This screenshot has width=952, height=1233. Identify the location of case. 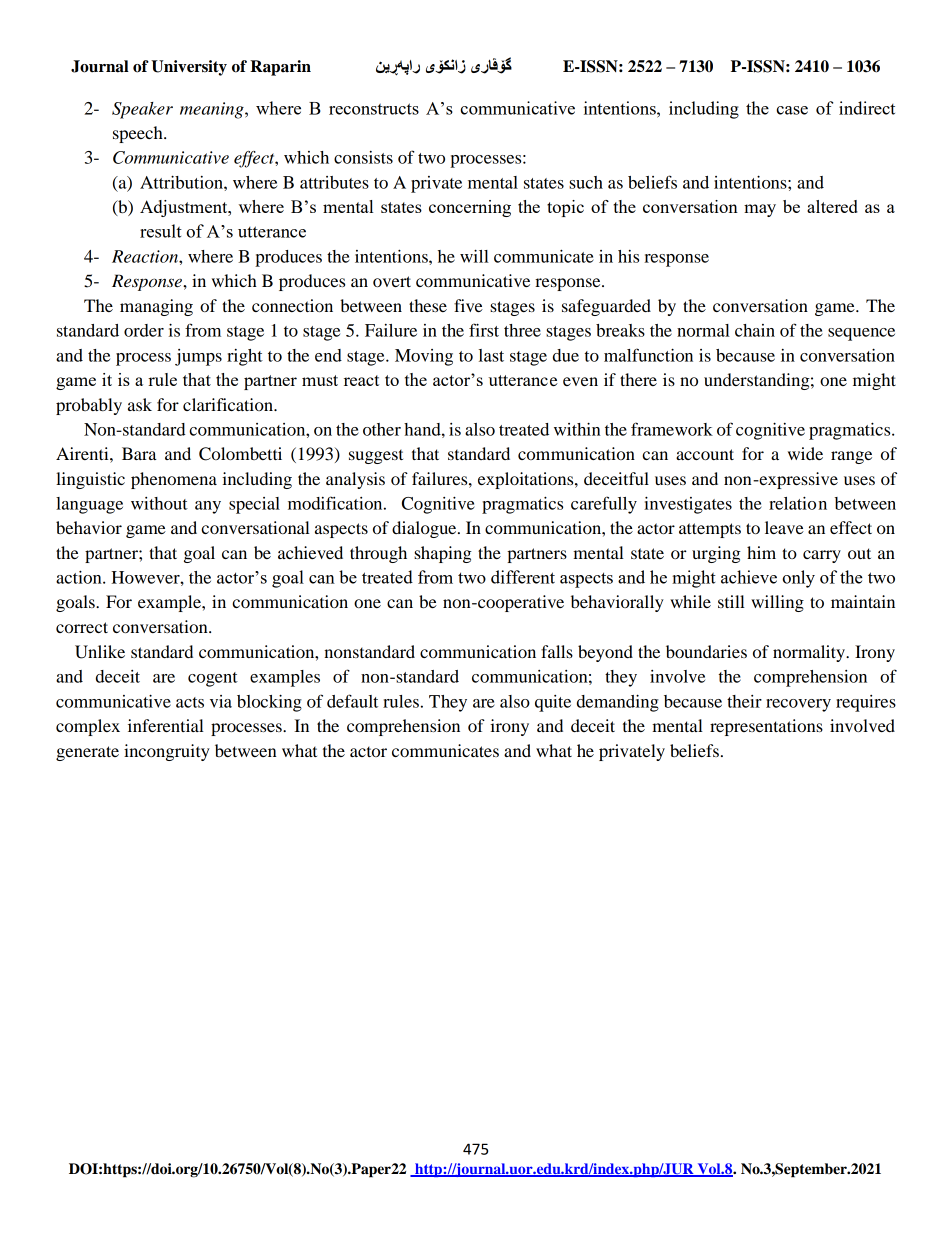
(792, 110).
